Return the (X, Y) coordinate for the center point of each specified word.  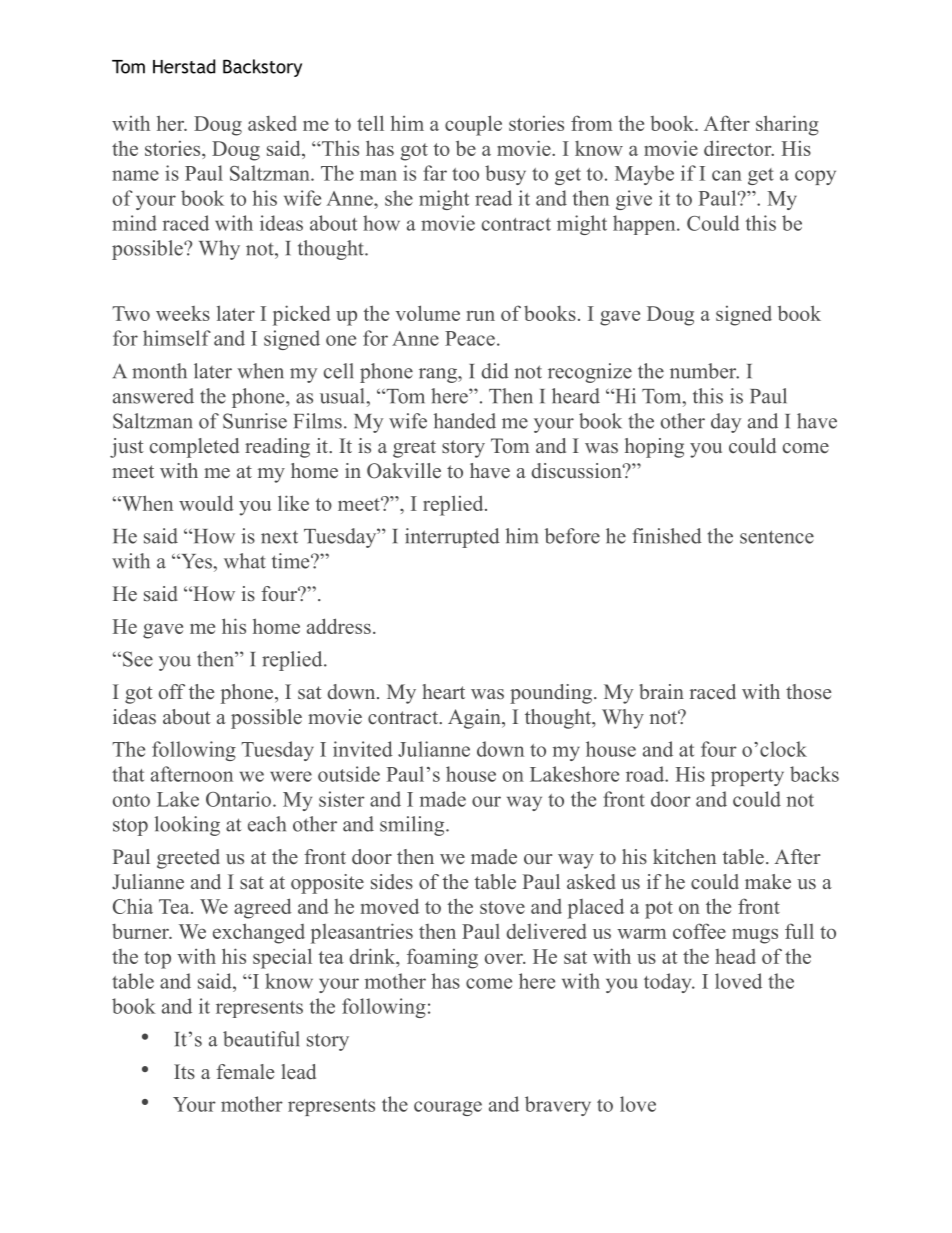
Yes (196, 561)
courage (448, 1108)
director (739, 148)
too (465, 174)
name (135, 175)
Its (184, 1071)
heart (443, 692)
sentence (777, 537)
